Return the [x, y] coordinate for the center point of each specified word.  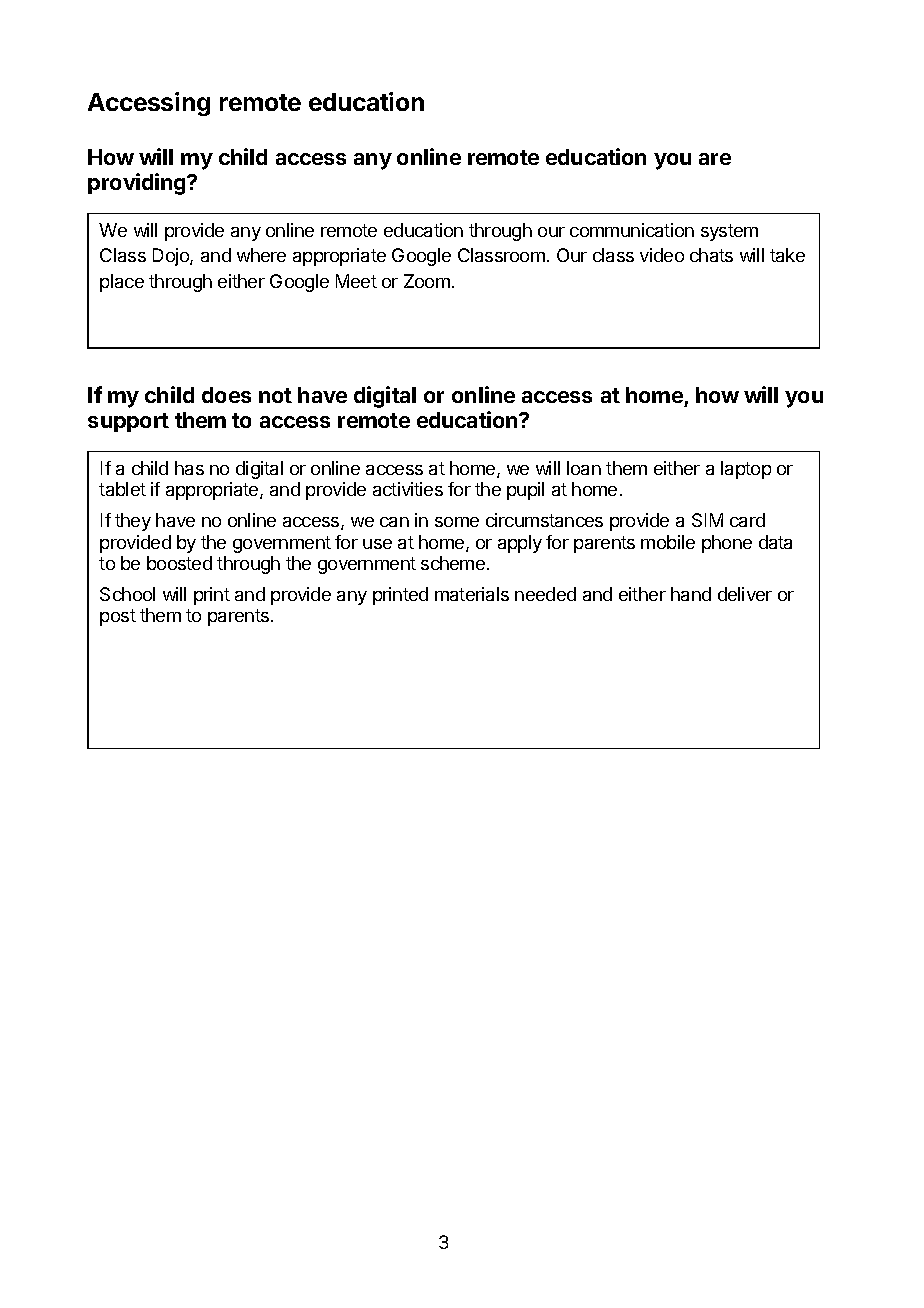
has [189, 468]
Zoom [427, 281]
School [127, 594]
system [729, 232]
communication [632, 230]
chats [711, 255]
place [122, 283]
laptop [746, 470]
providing [138, 184]
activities [408, 489]
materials [472, 594]
